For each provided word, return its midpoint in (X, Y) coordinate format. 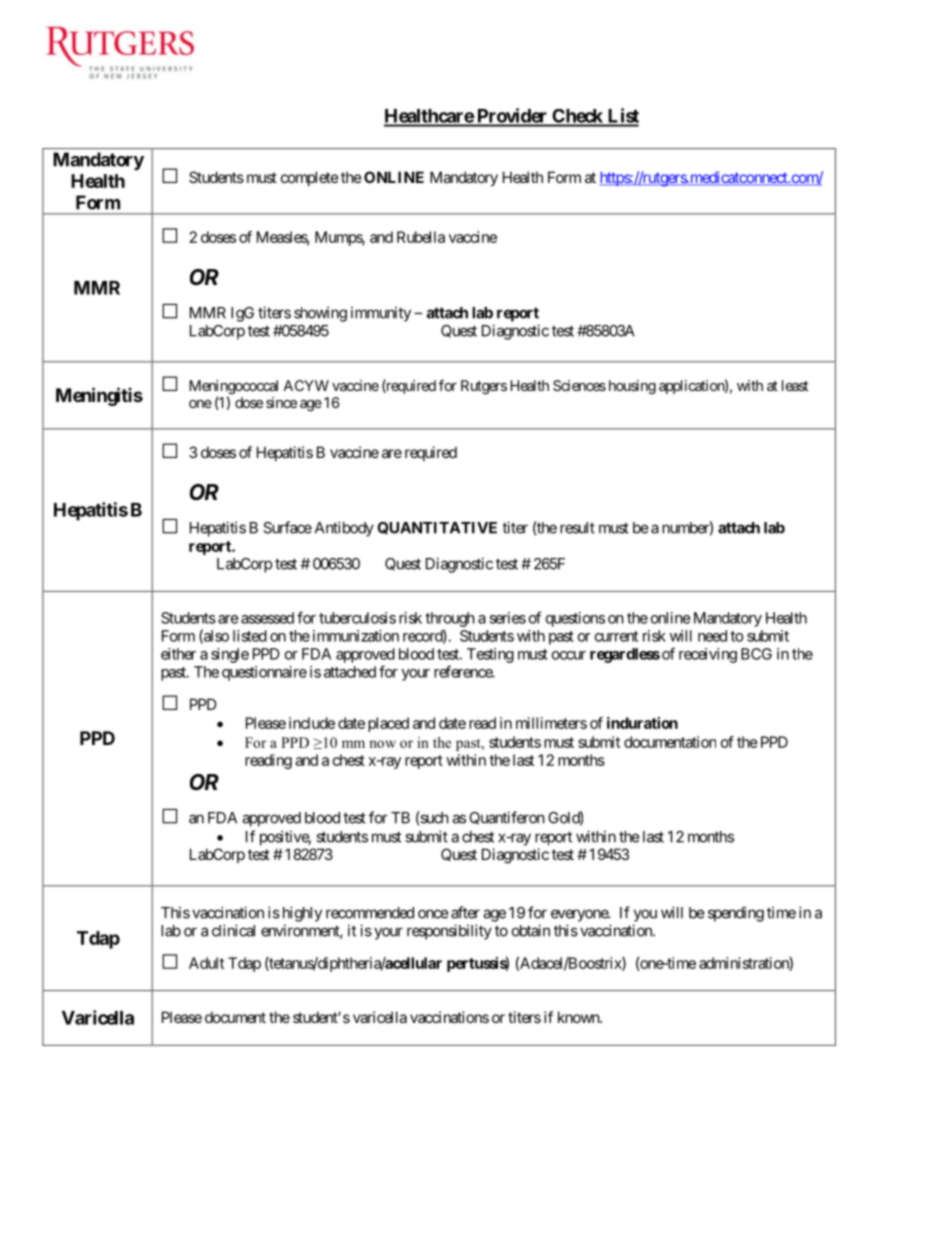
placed (388, 724)
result (577, 528)
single (230, 655)
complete (310, 178)
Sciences (579, 385)
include (312, 723)
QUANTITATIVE (437, 528)
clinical (233, 930)
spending (736, 914)
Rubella (421, 237)
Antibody (344, 529)
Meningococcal (233, 388)
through (450, 619)
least (795, 385)
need (712, 636)
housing (632, 387)
